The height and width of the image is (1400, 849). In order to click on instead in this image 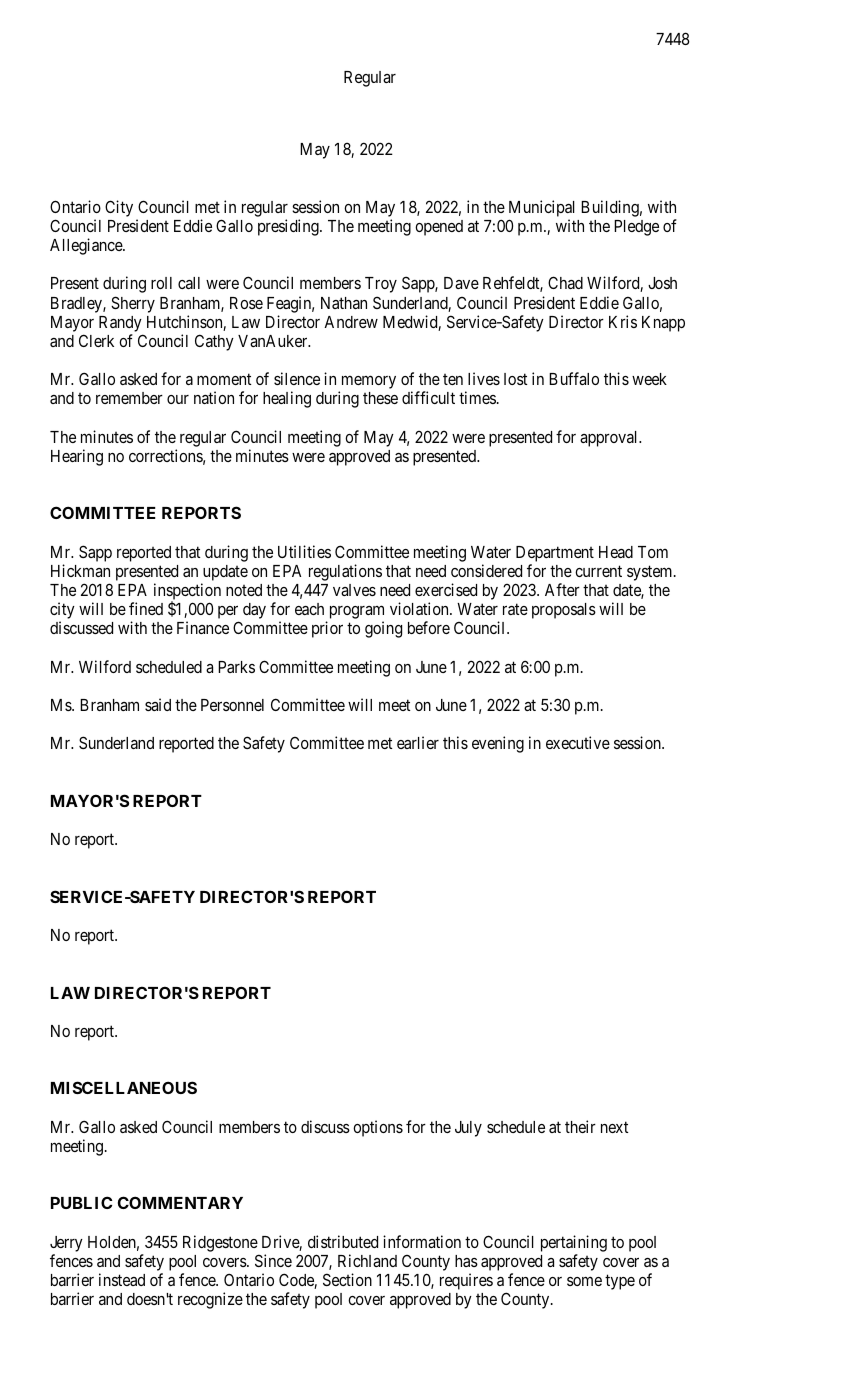, I will do `click(122, 1279)`.
